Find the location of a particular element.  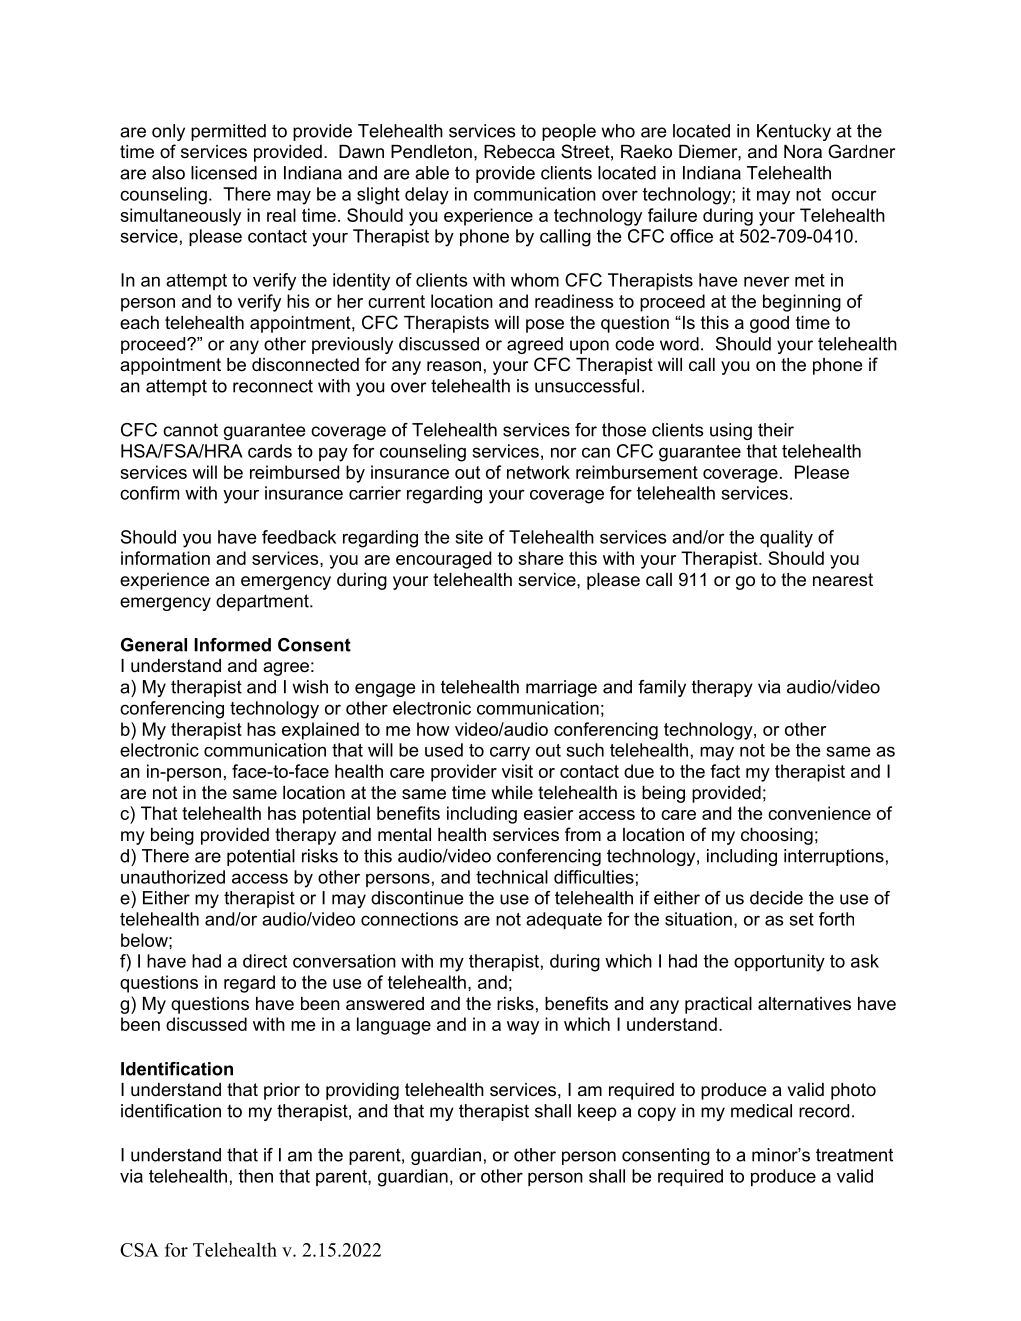

unauthorized is located at coordinates (173, 877).
